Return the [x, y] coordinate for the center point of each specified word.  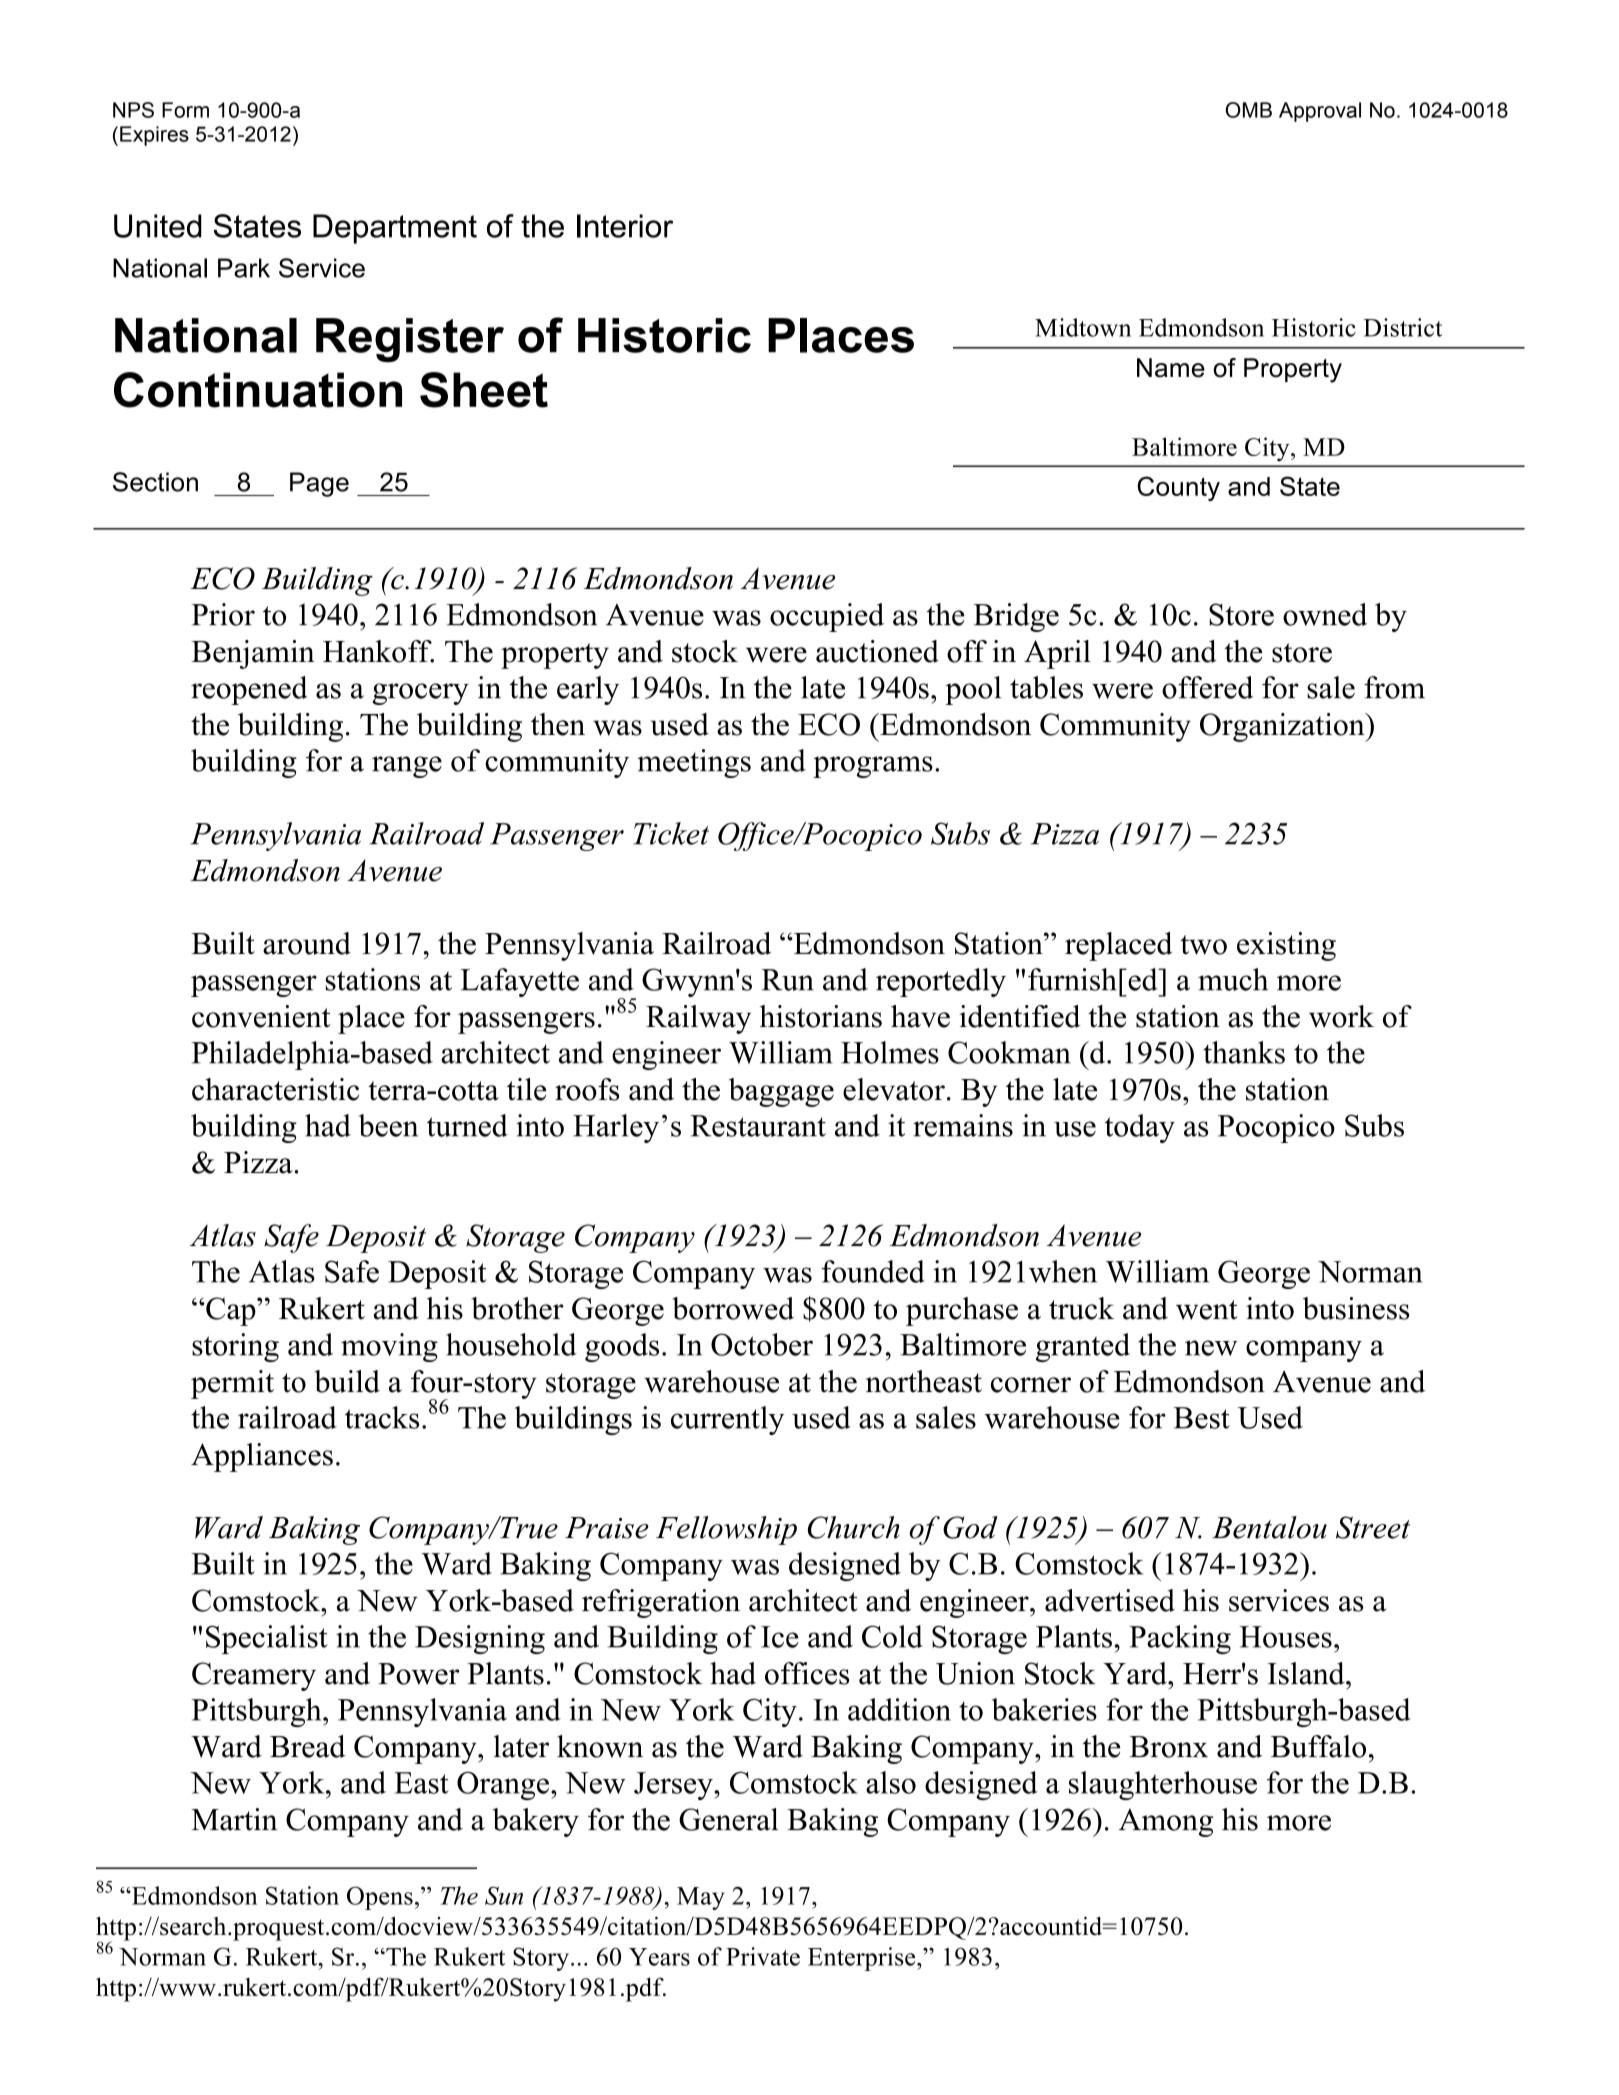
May [701, 1898]
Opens [380, 1898]
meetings [694, 763]
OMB [1249, 110]
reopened [249, 690]
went [1207, 1310]
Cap [231, 1311]
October [762, 1344]
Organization [1283, 727]
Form [185, 110]
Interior [625, 226]
